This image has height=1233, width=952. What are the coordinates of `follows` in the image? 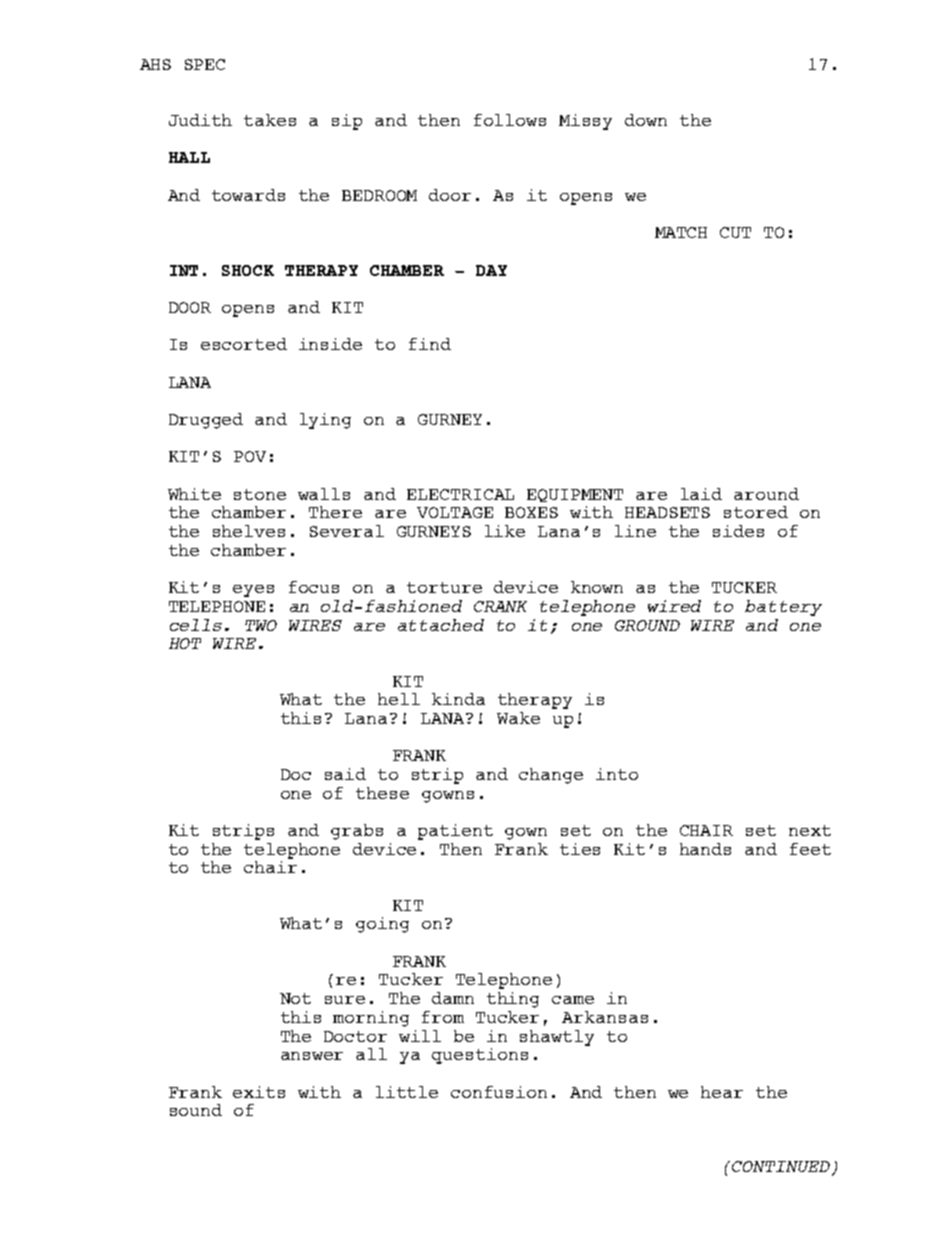 It's located at (510, 120).
